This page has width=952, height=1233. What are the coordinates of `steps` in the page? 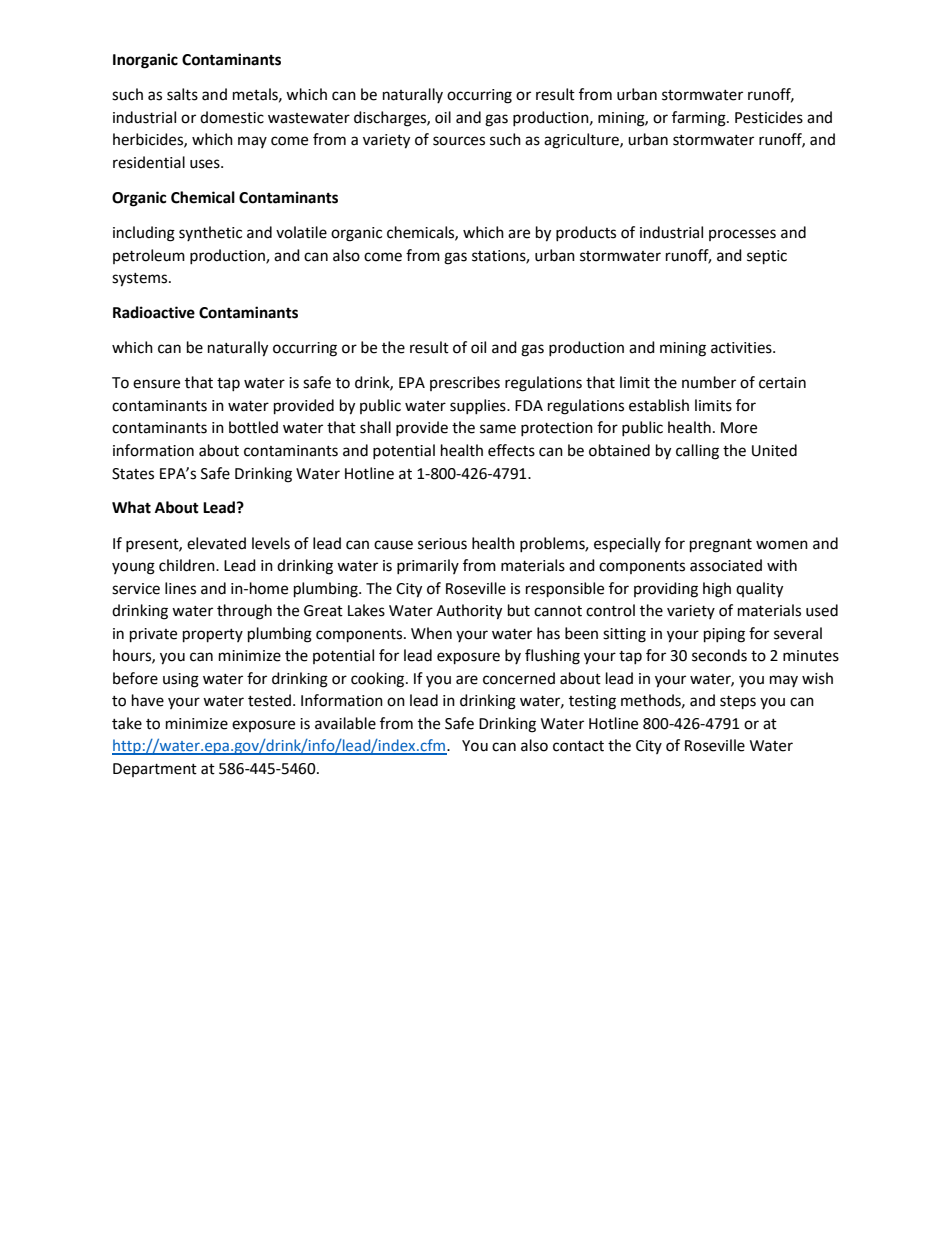 It's located at (738, 703).
